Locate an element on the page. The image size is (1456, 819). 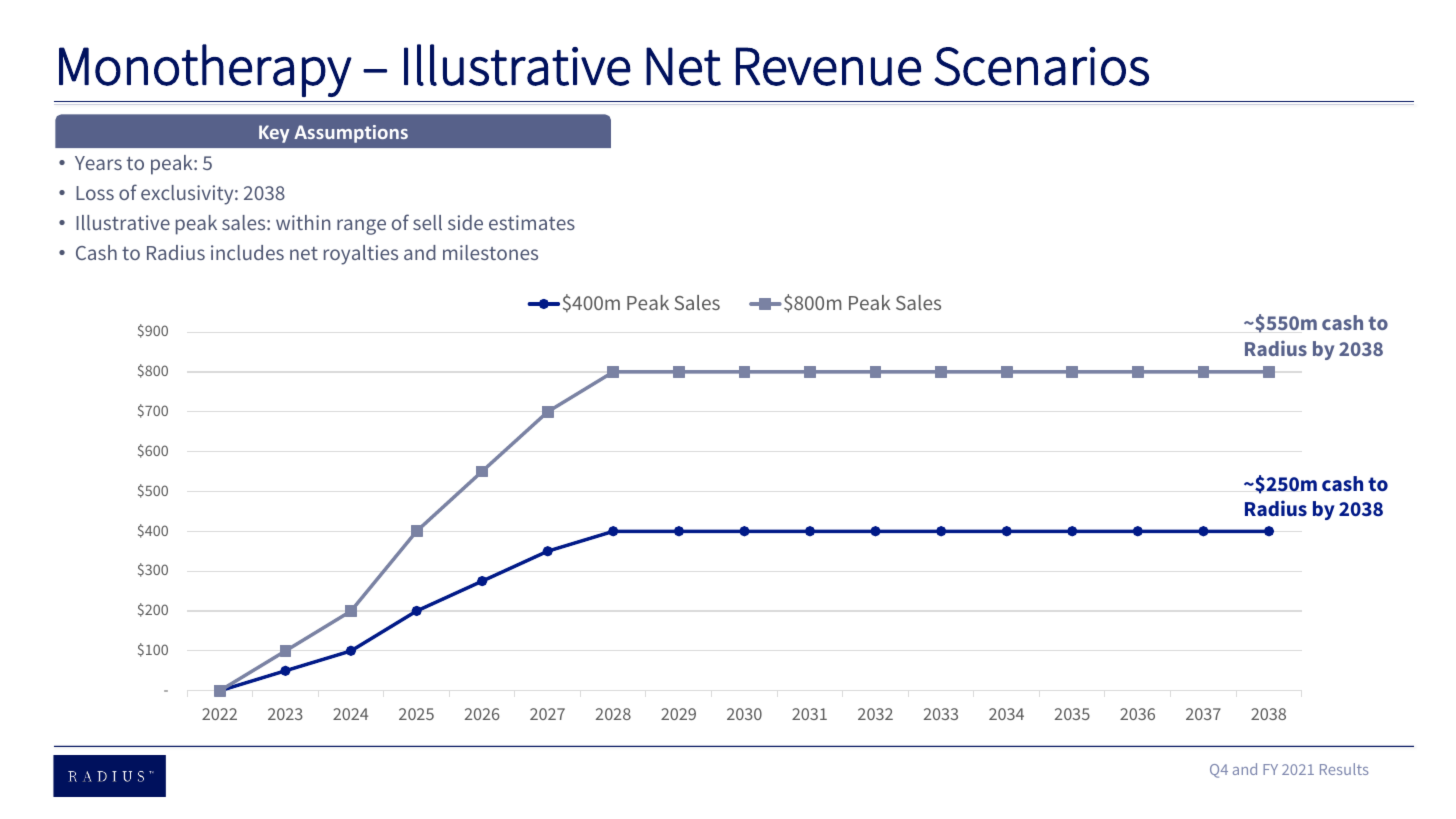
Results is located at coordinates (1344, 769).
